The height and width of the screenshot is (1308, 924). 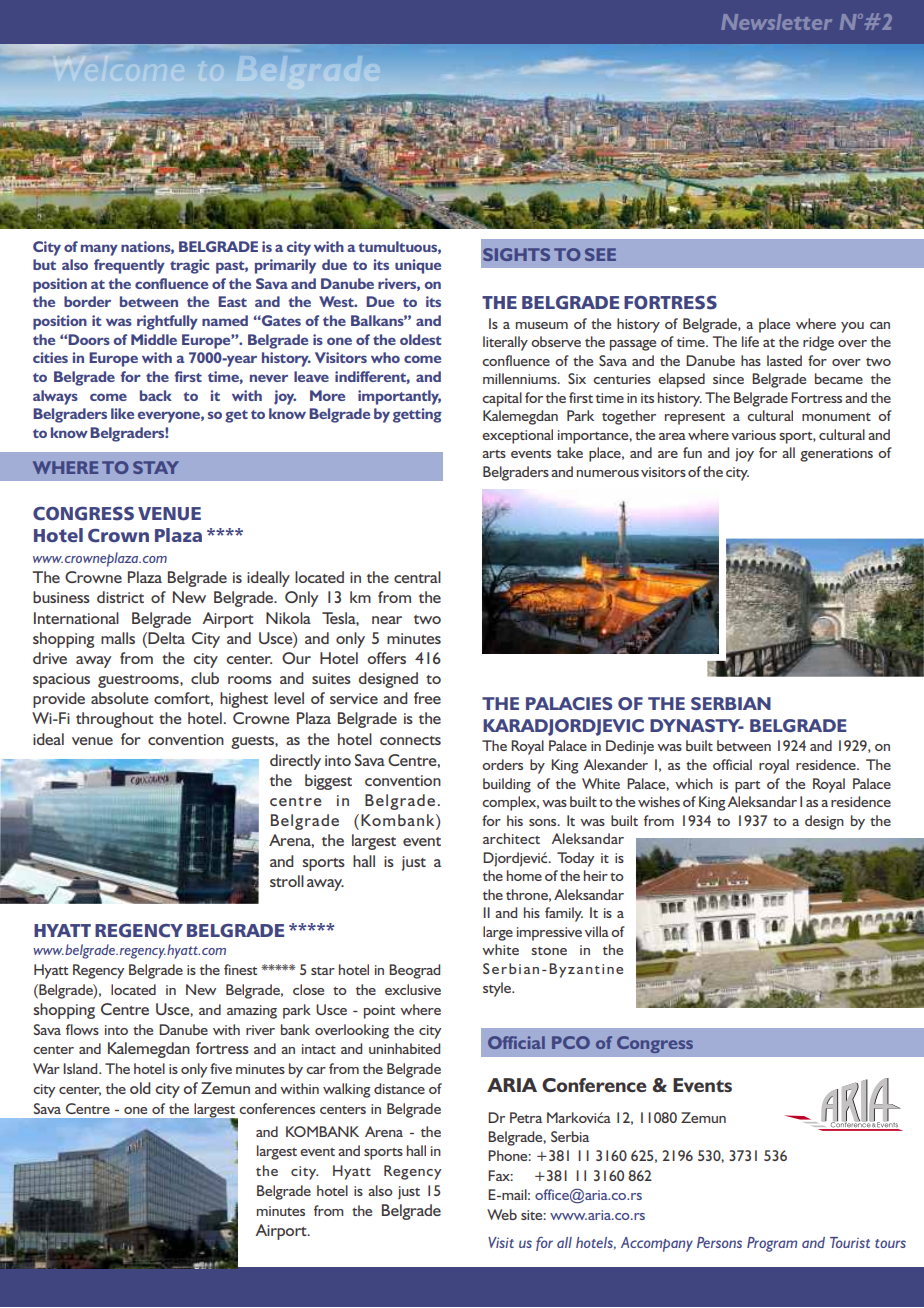 I want to click on Newsletter, so click(x=776, y=22).
